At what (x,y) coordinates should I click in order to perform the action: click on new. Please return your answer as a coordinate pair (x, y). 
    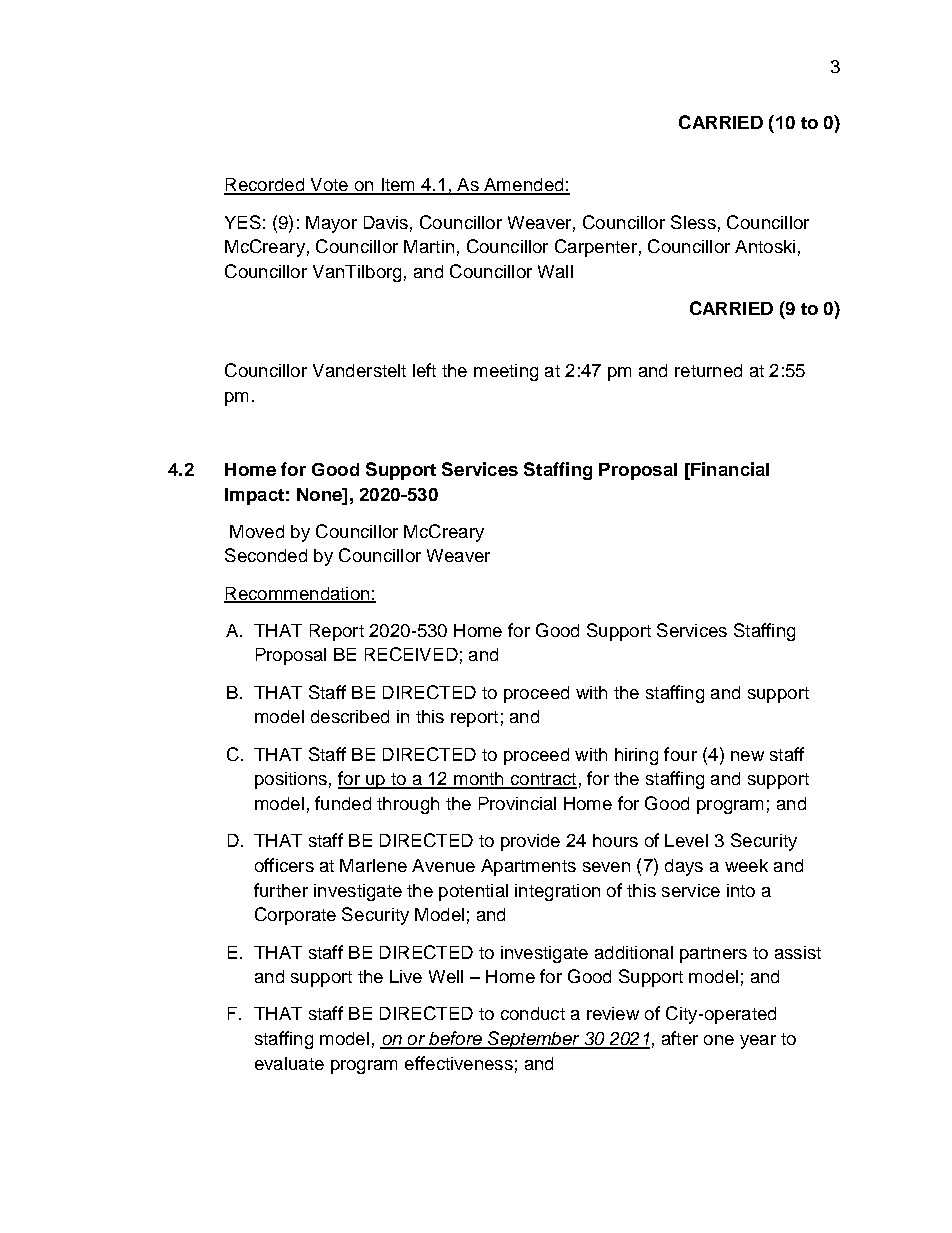
    Looking at the image, I should click on (747, 756).
